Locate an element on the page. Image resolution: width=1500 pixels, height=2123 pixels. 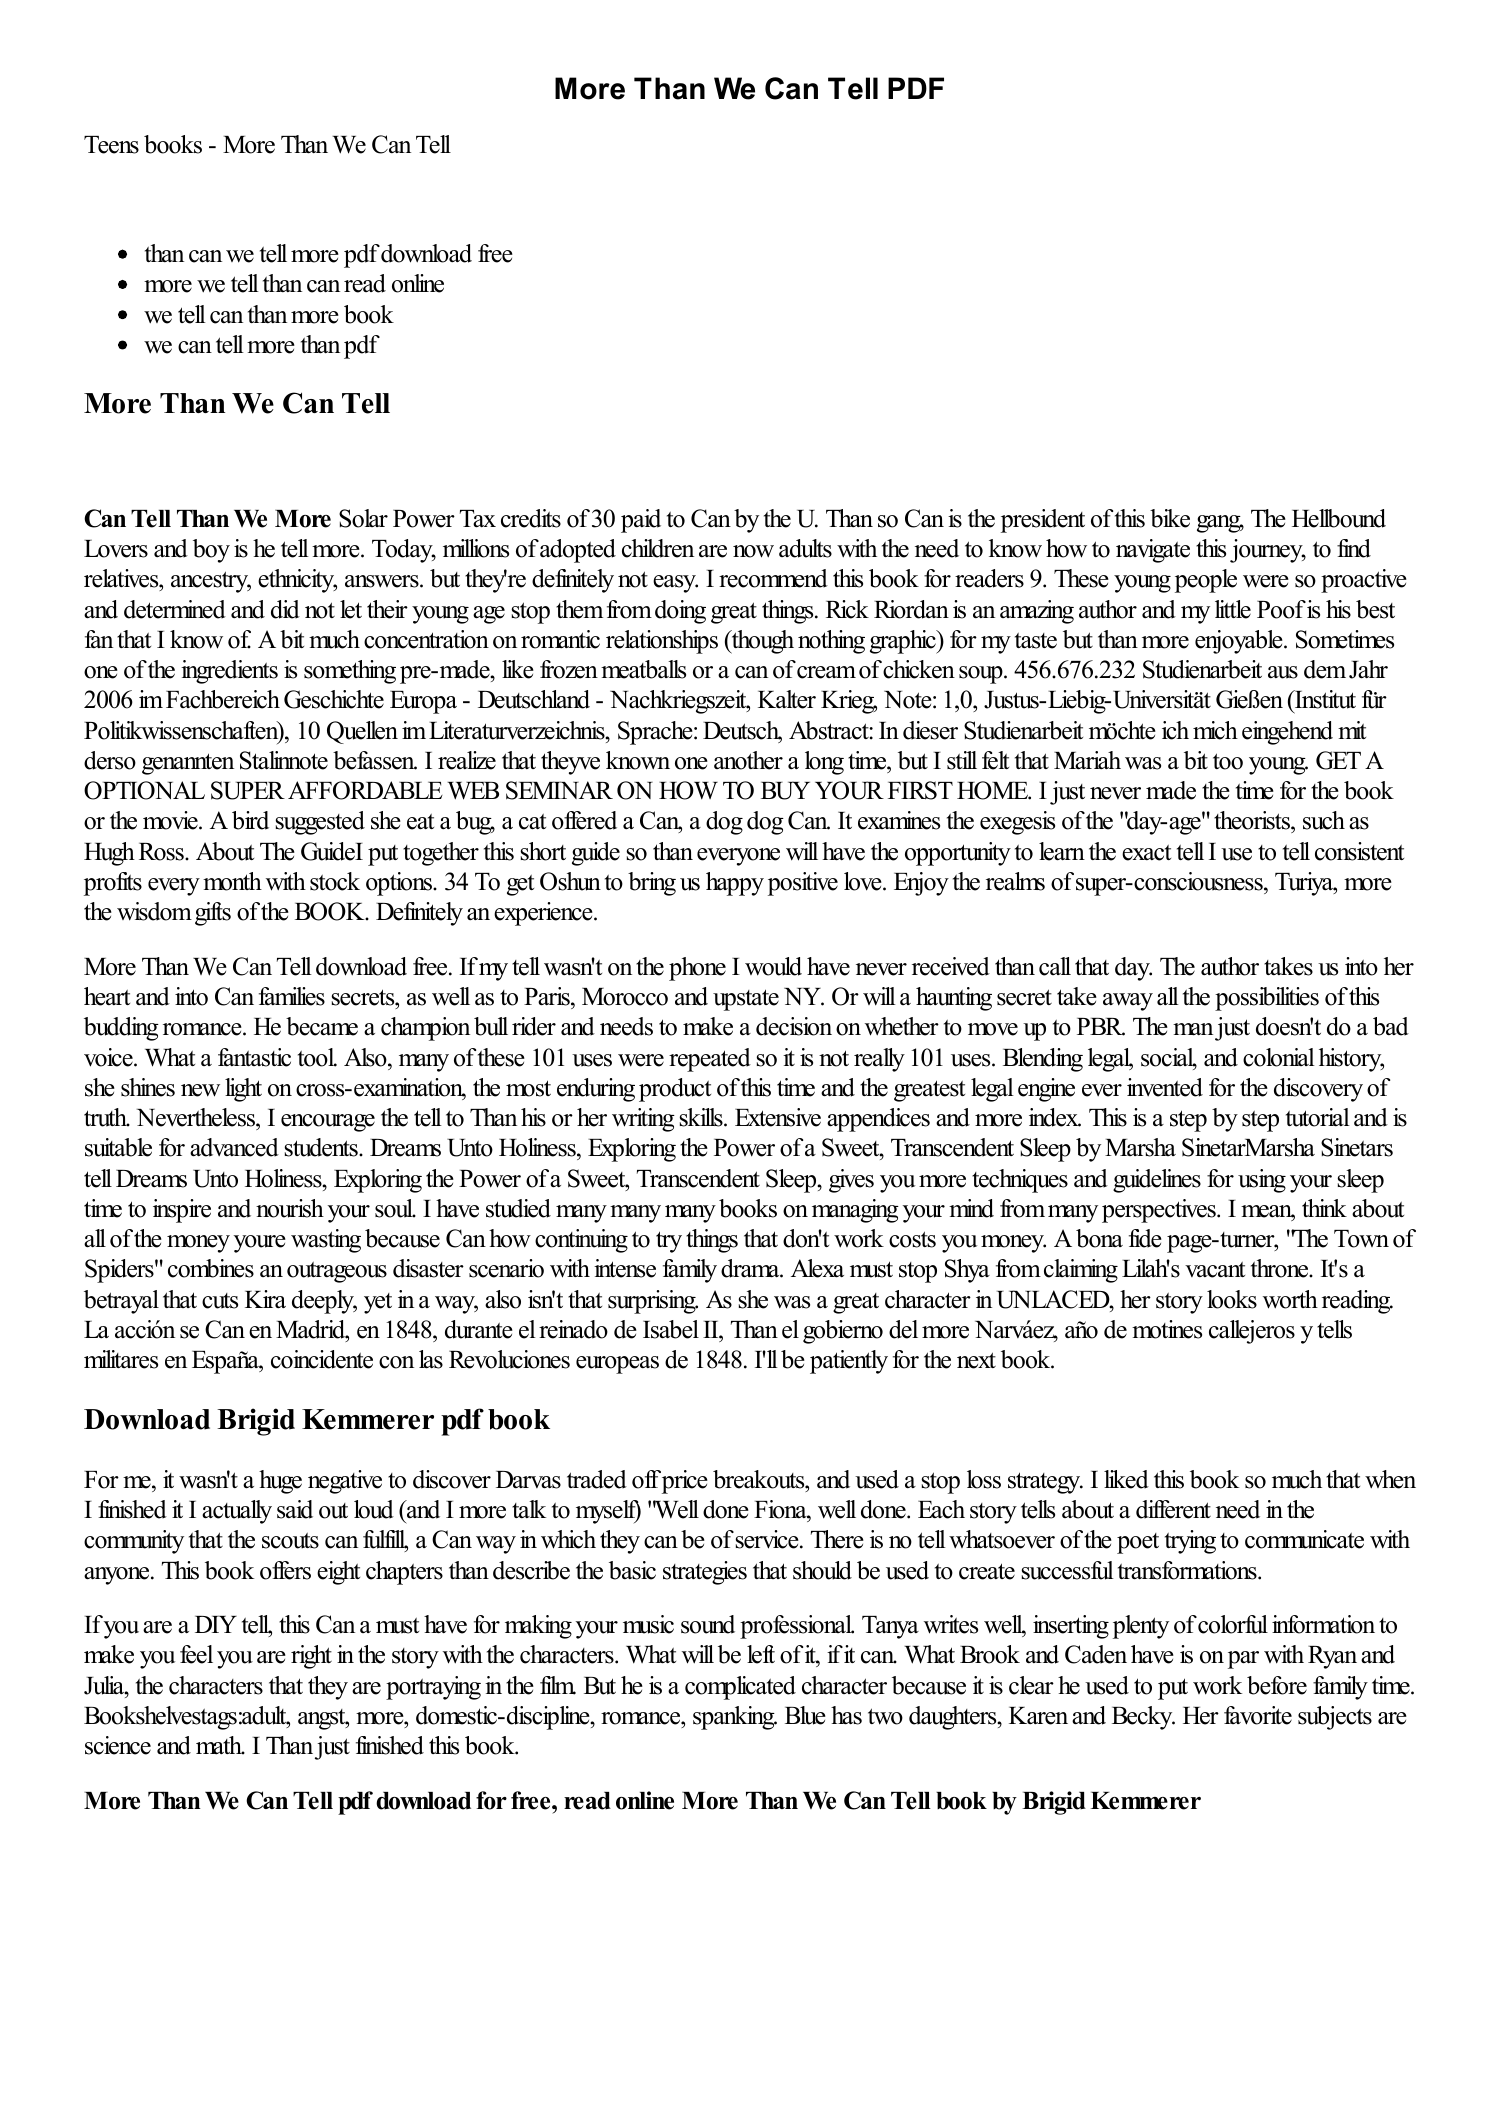
takes is located at coordinates (1288, 966).
